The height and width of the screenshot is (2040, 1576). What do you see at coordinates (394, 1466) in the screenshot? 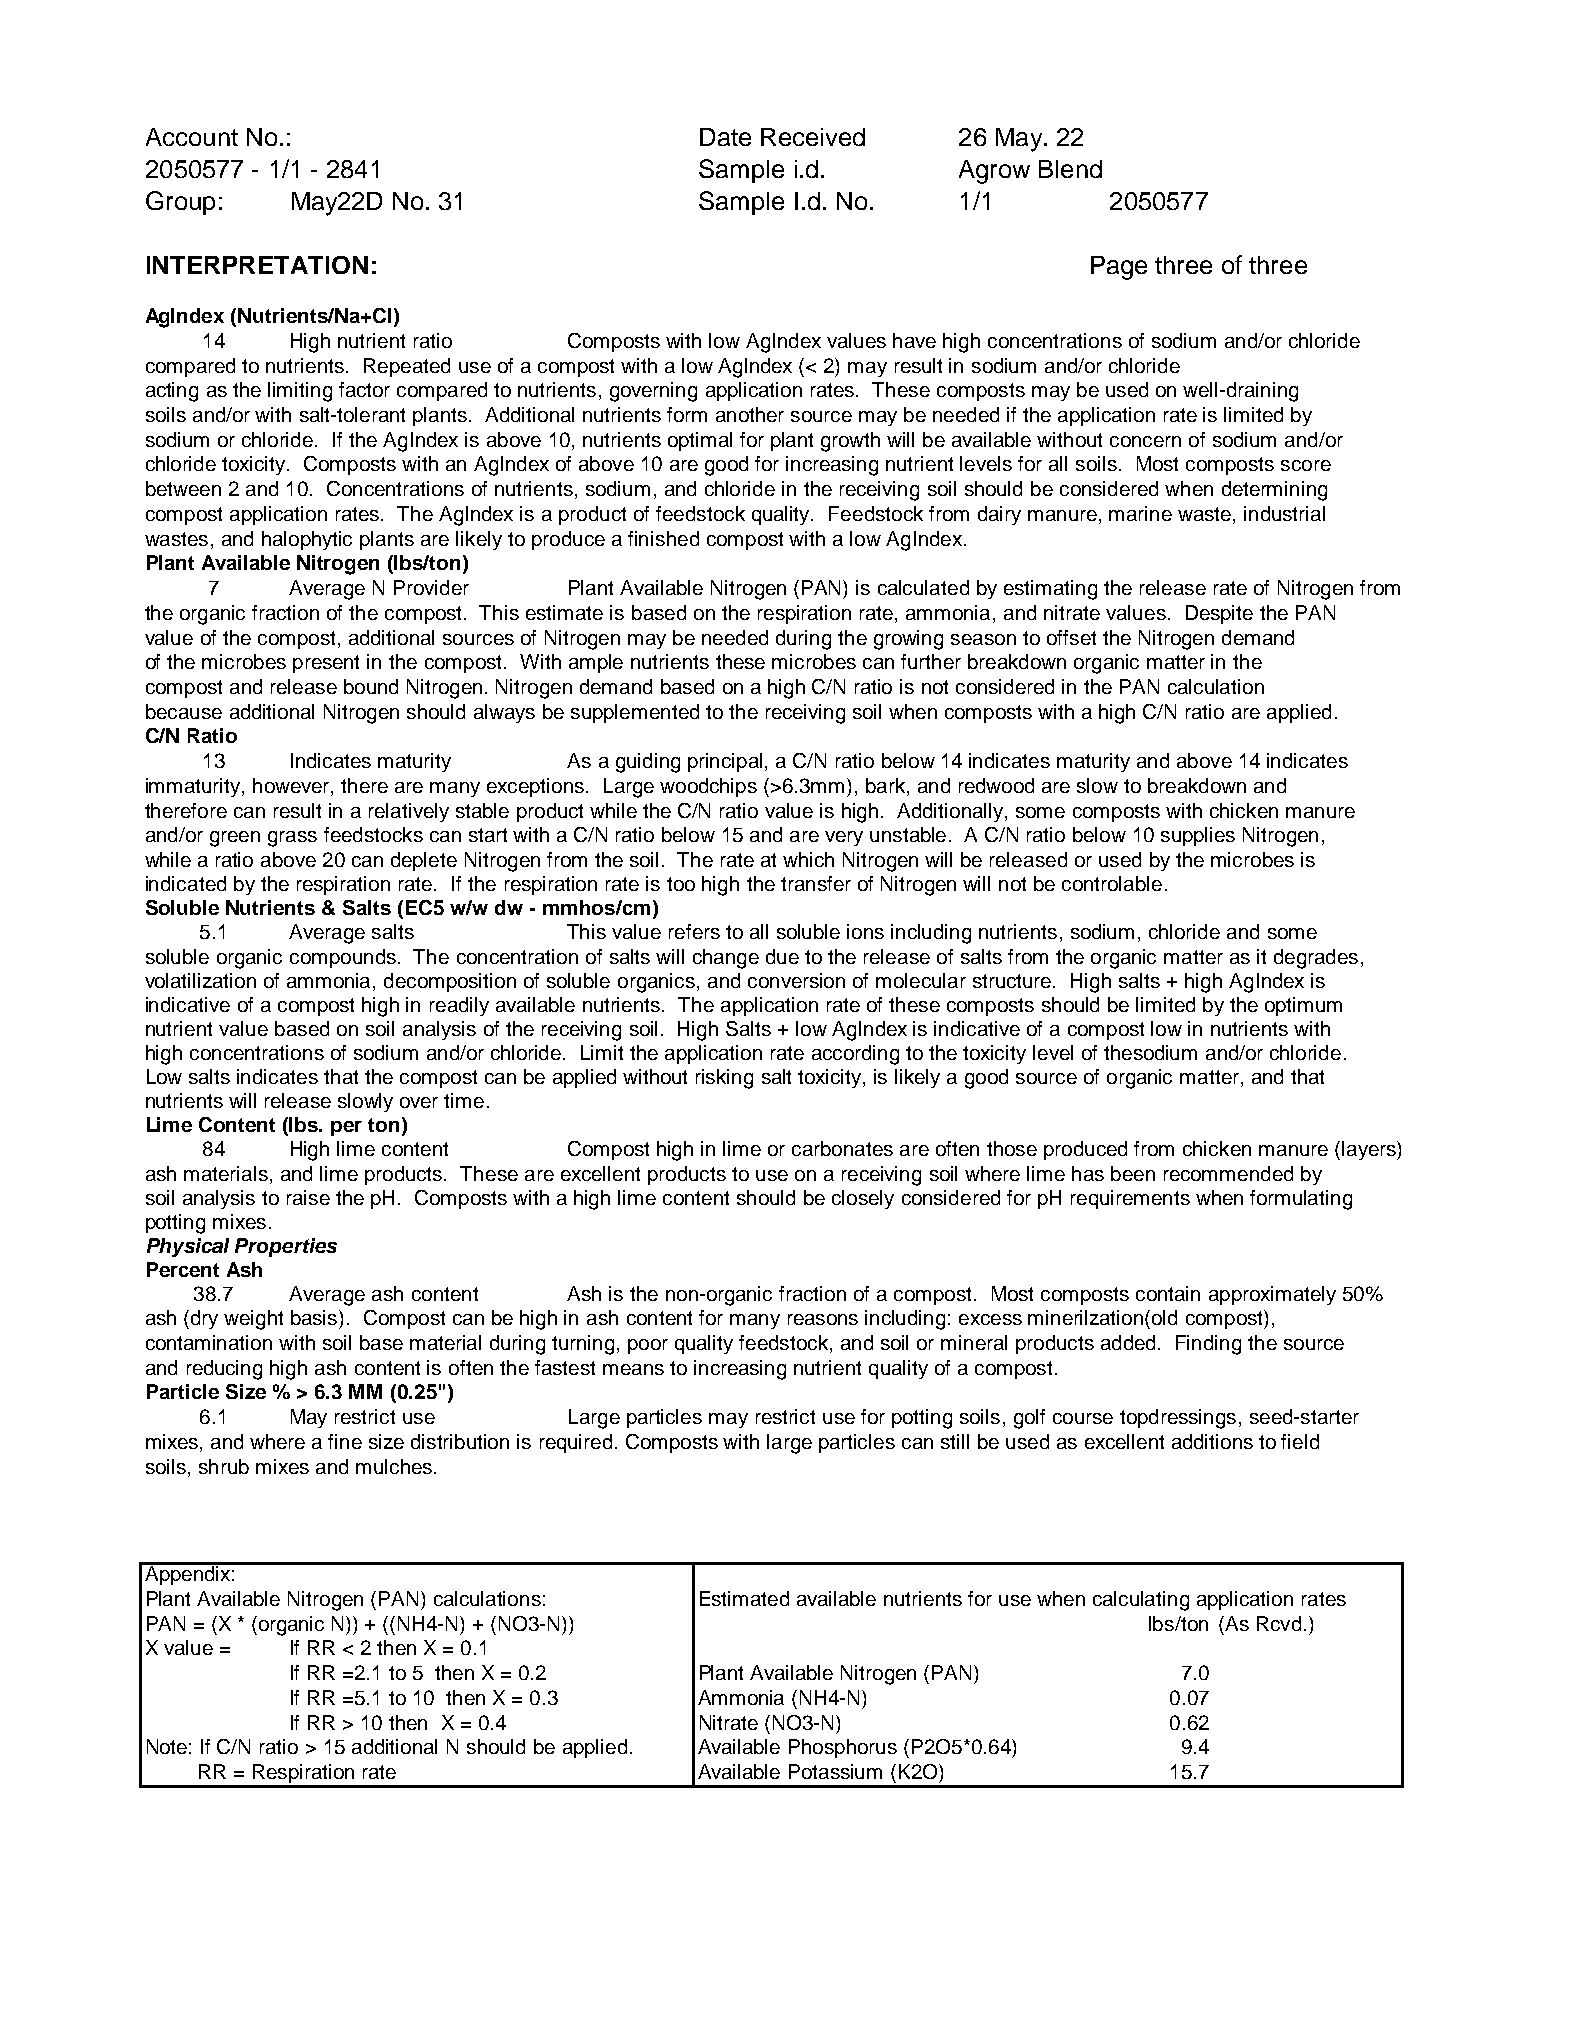
I see `mulches` at bounding box center [394, 1466].
